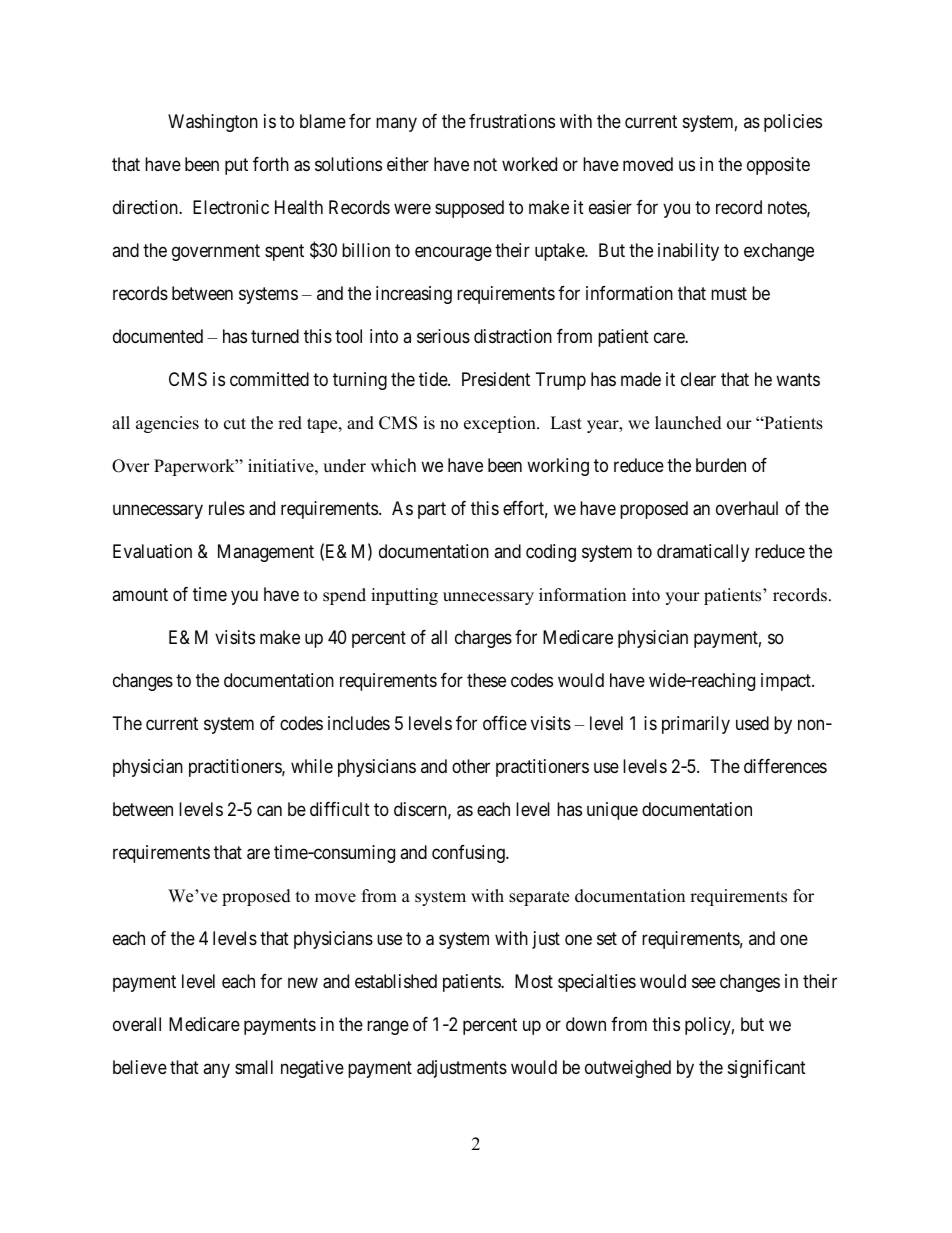 The height and width of the screenshot is (1233, 952). Describe the element at coordinates (275, 336) in the screenshot. I see `turned` at that location.
